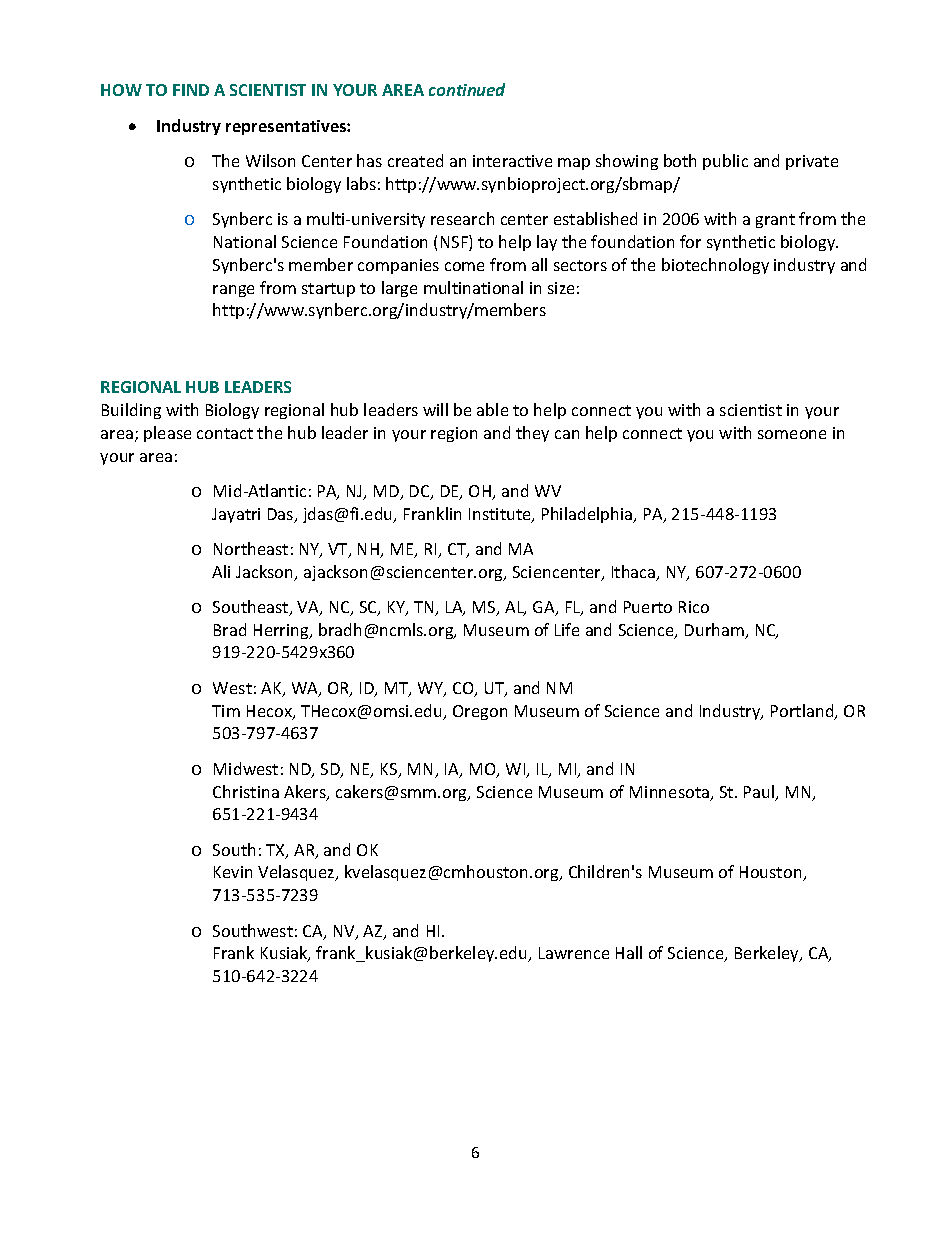 This screenshot has width=952, height=1233. I want to click on Life, so click(567, 629).
